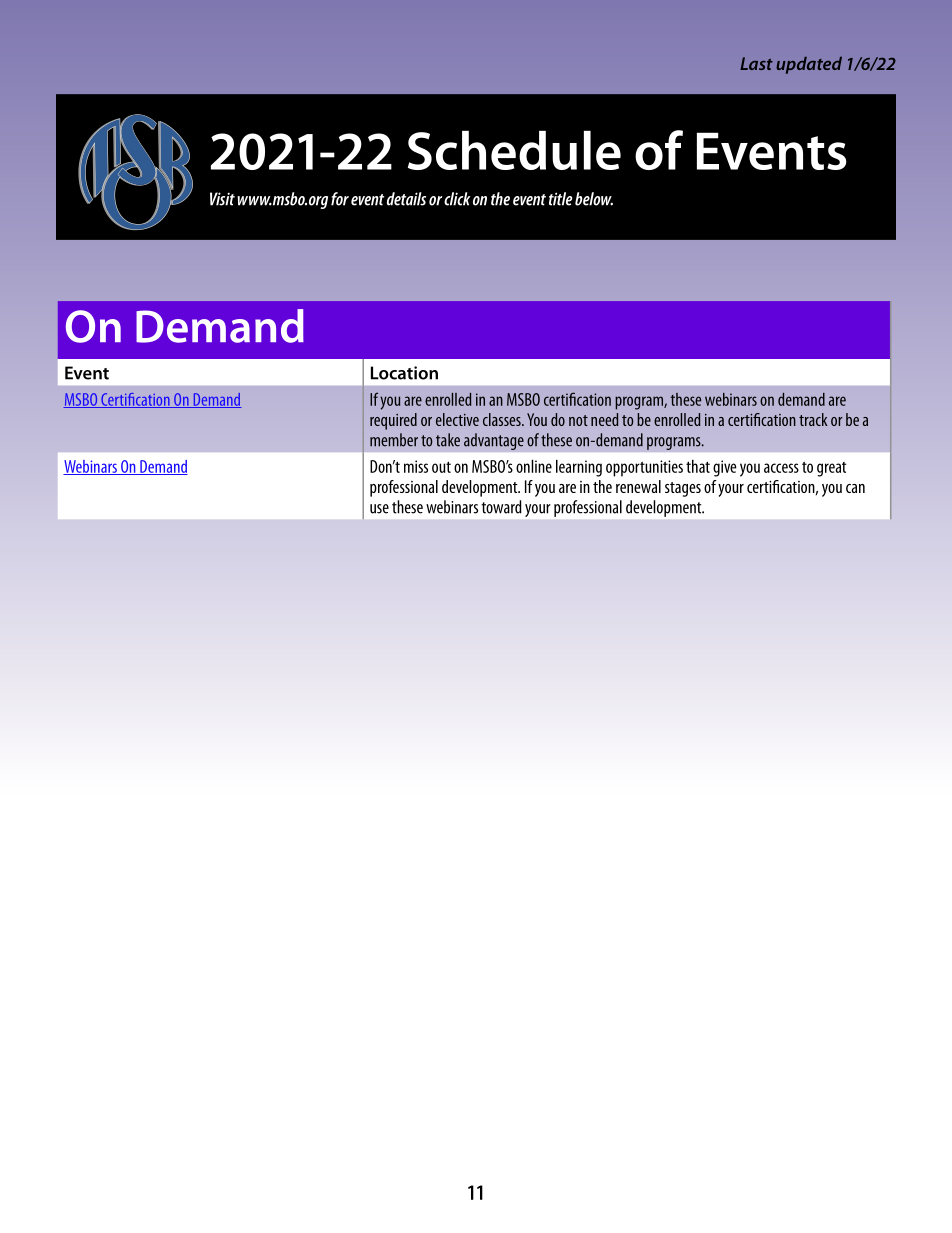  What do you see at coordinates (560, 199) in the screenshot?
I see `title` at bounding box center [560, 199].
